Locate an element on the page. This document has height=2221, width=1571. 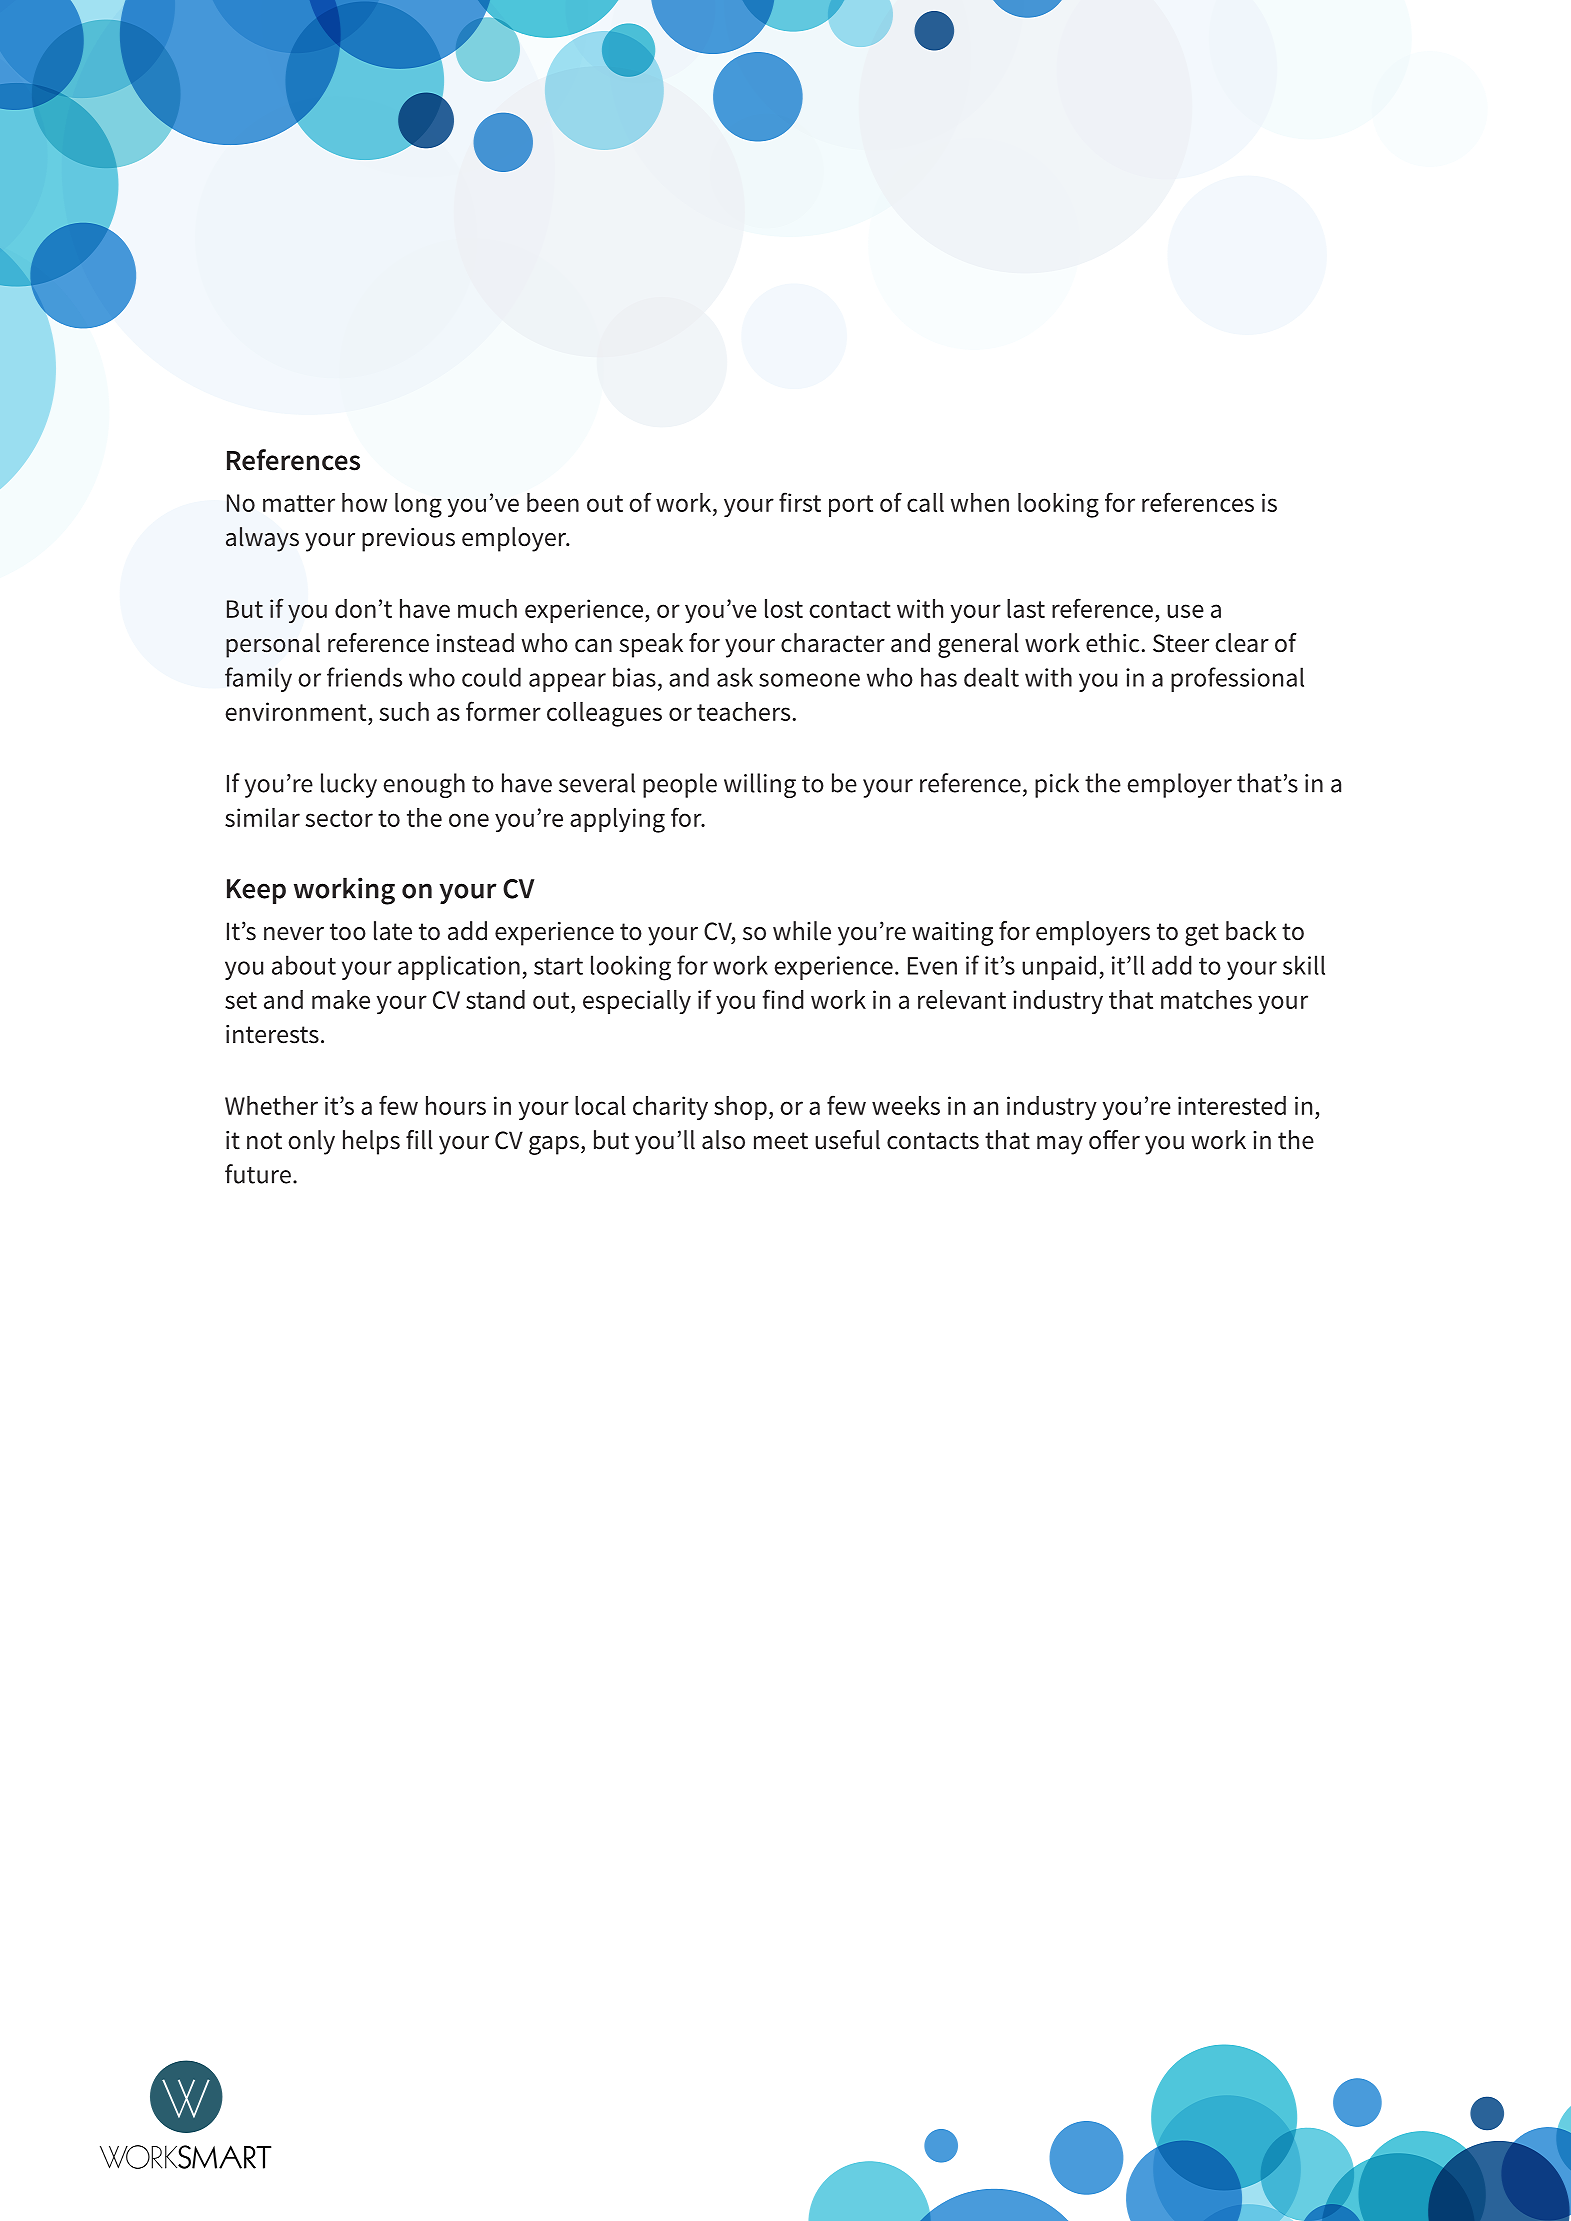
character is located at coordinates (833, 643).
